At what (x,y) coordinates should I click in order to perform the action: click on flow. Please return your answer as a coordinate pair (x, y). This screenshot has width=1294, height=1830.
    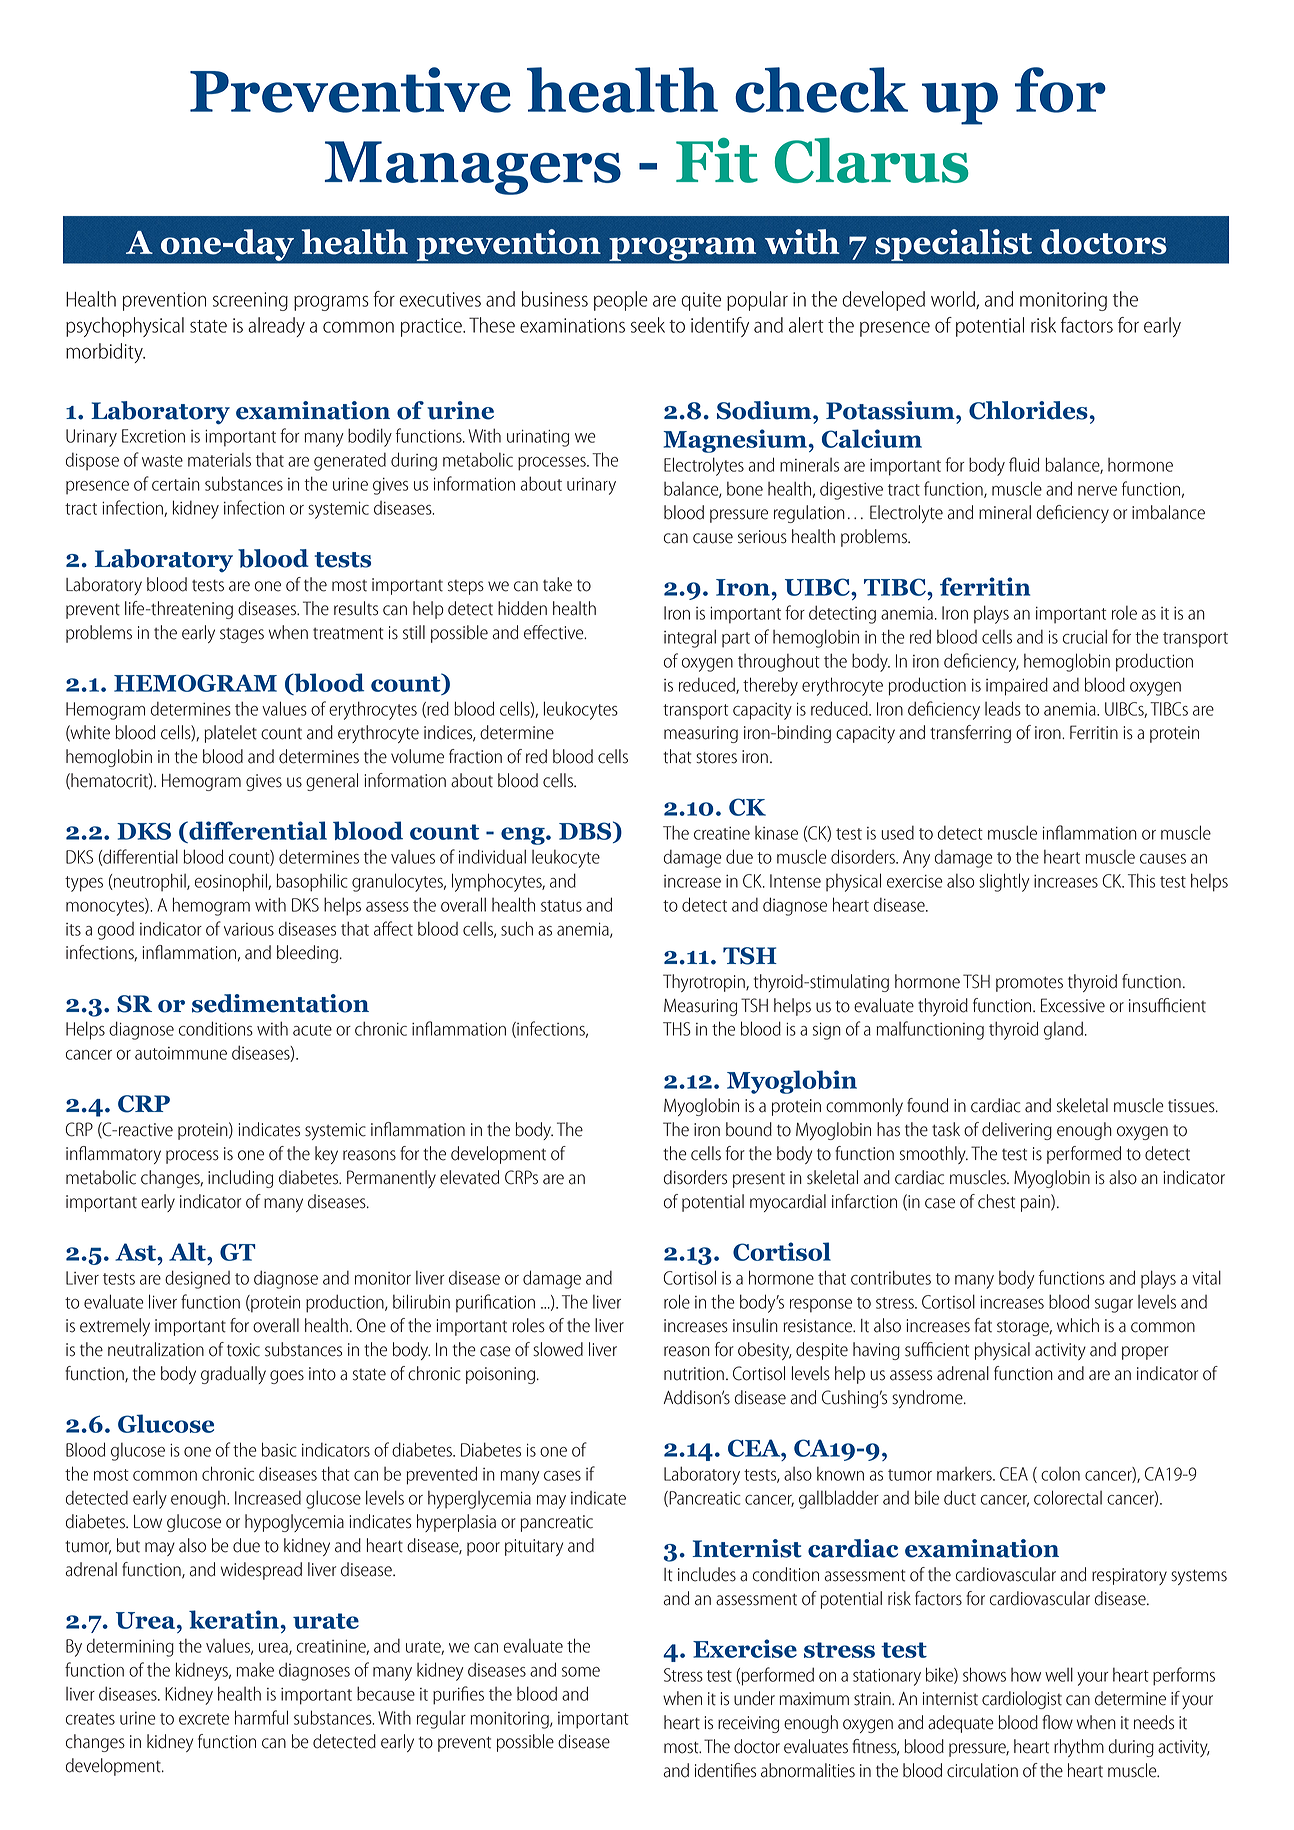
    Looking at the image, I should click on (1057, 1722).
